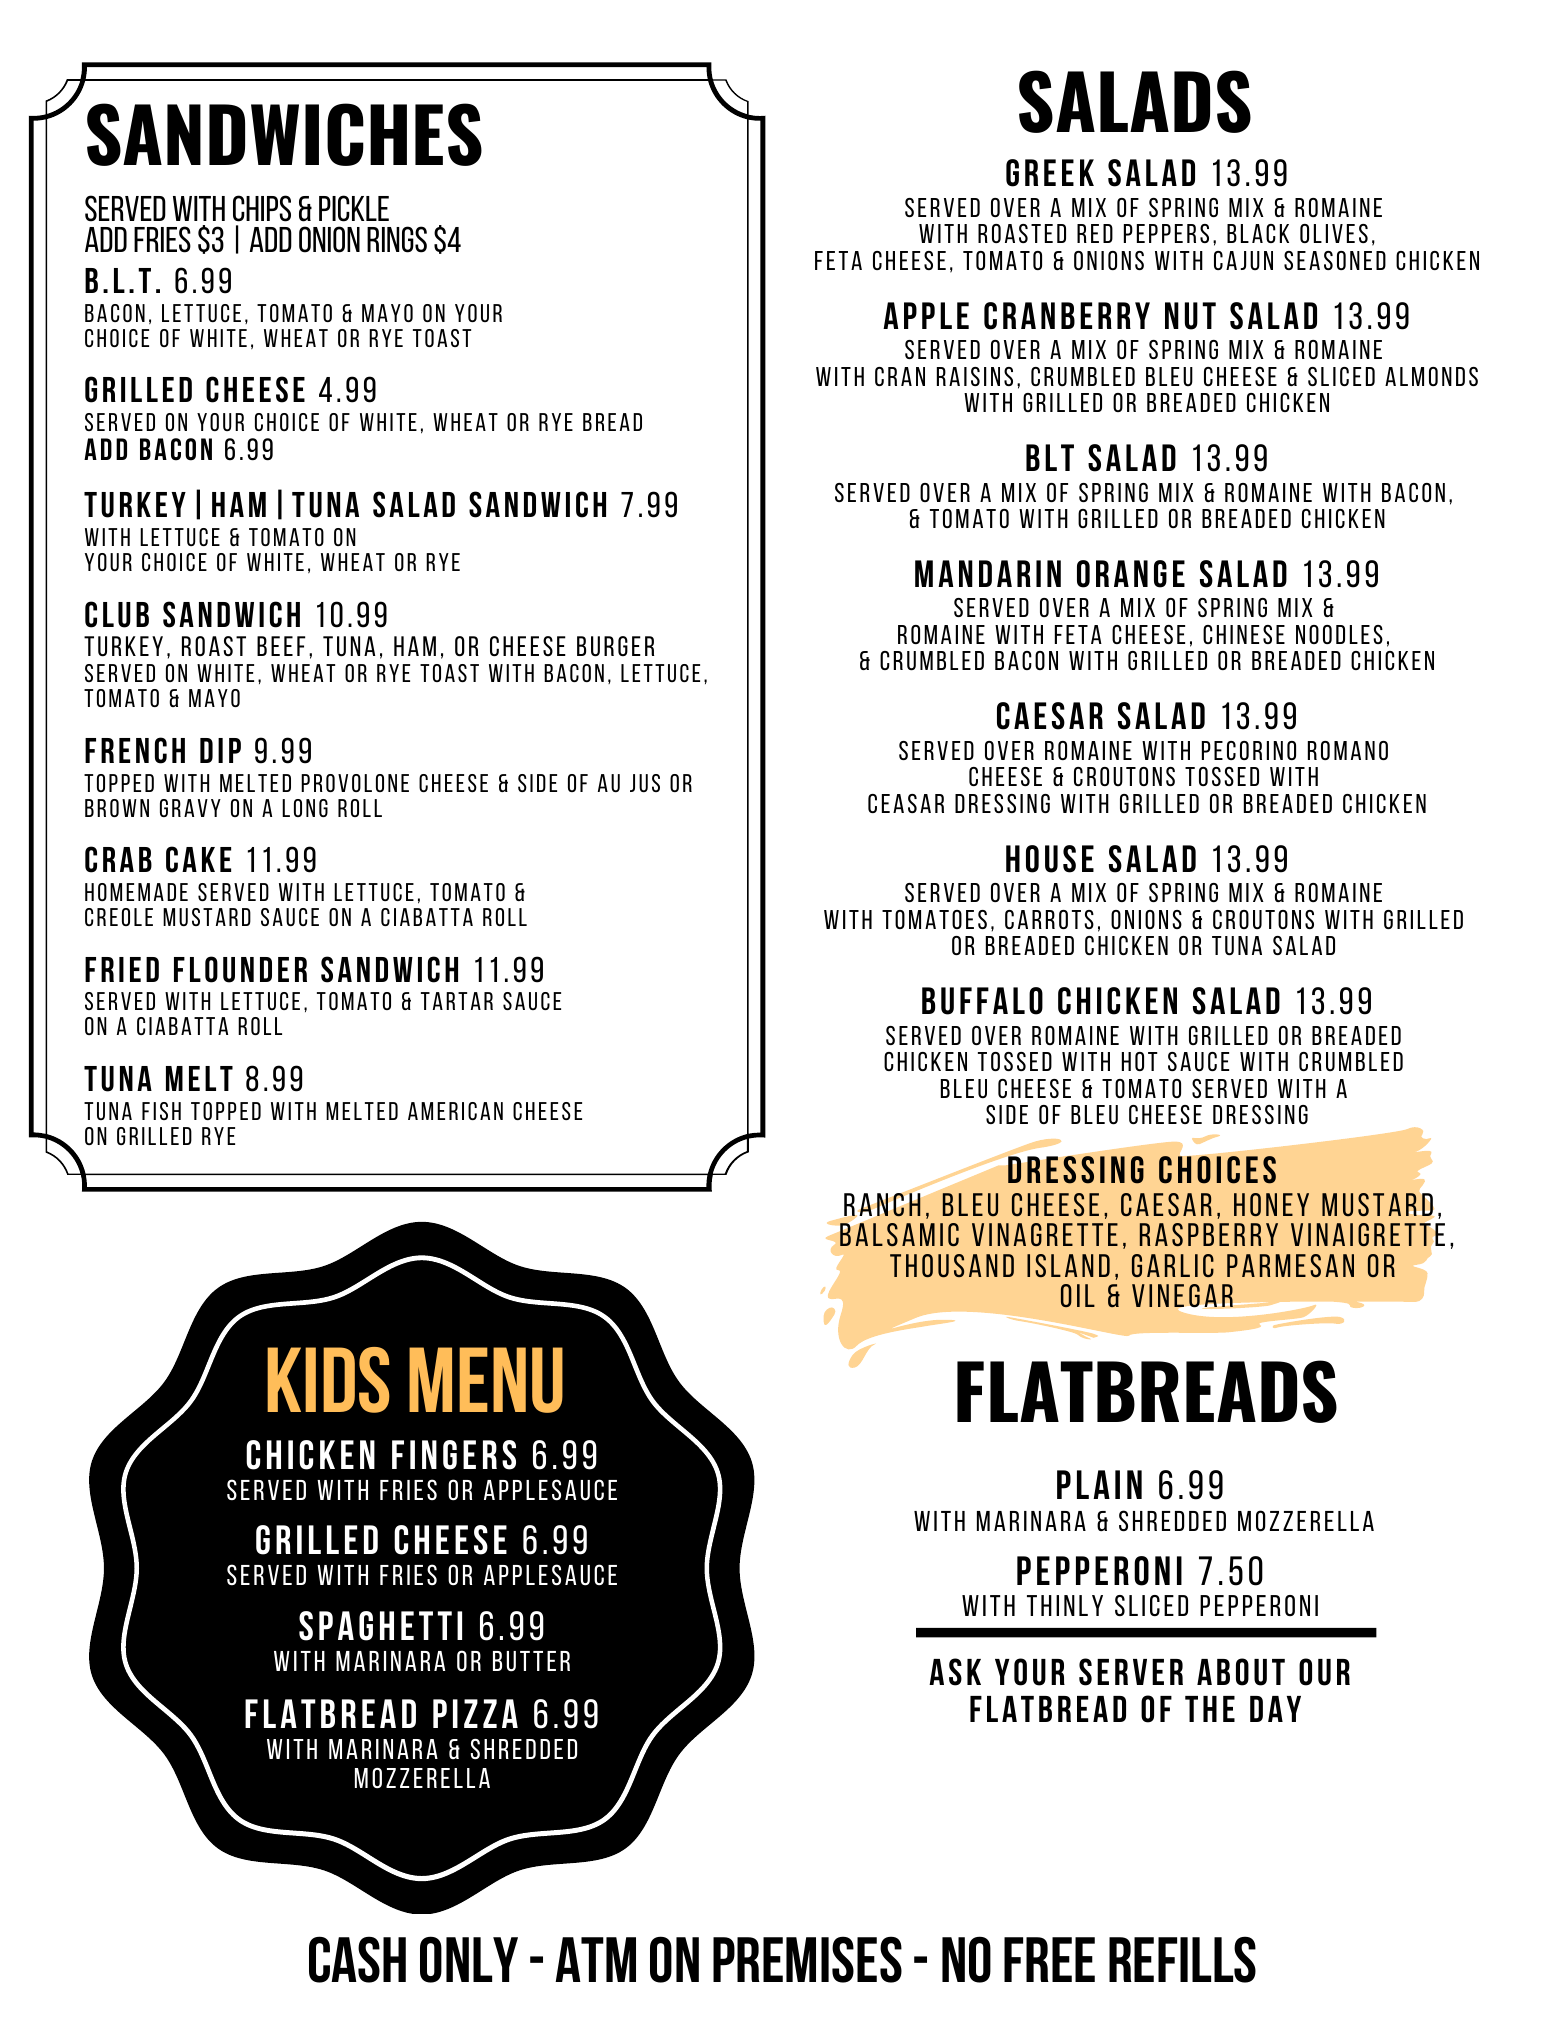  What do you see at coordinates (262, 208) in the image?
I see `Chips` at bounding box center [262, 208].
